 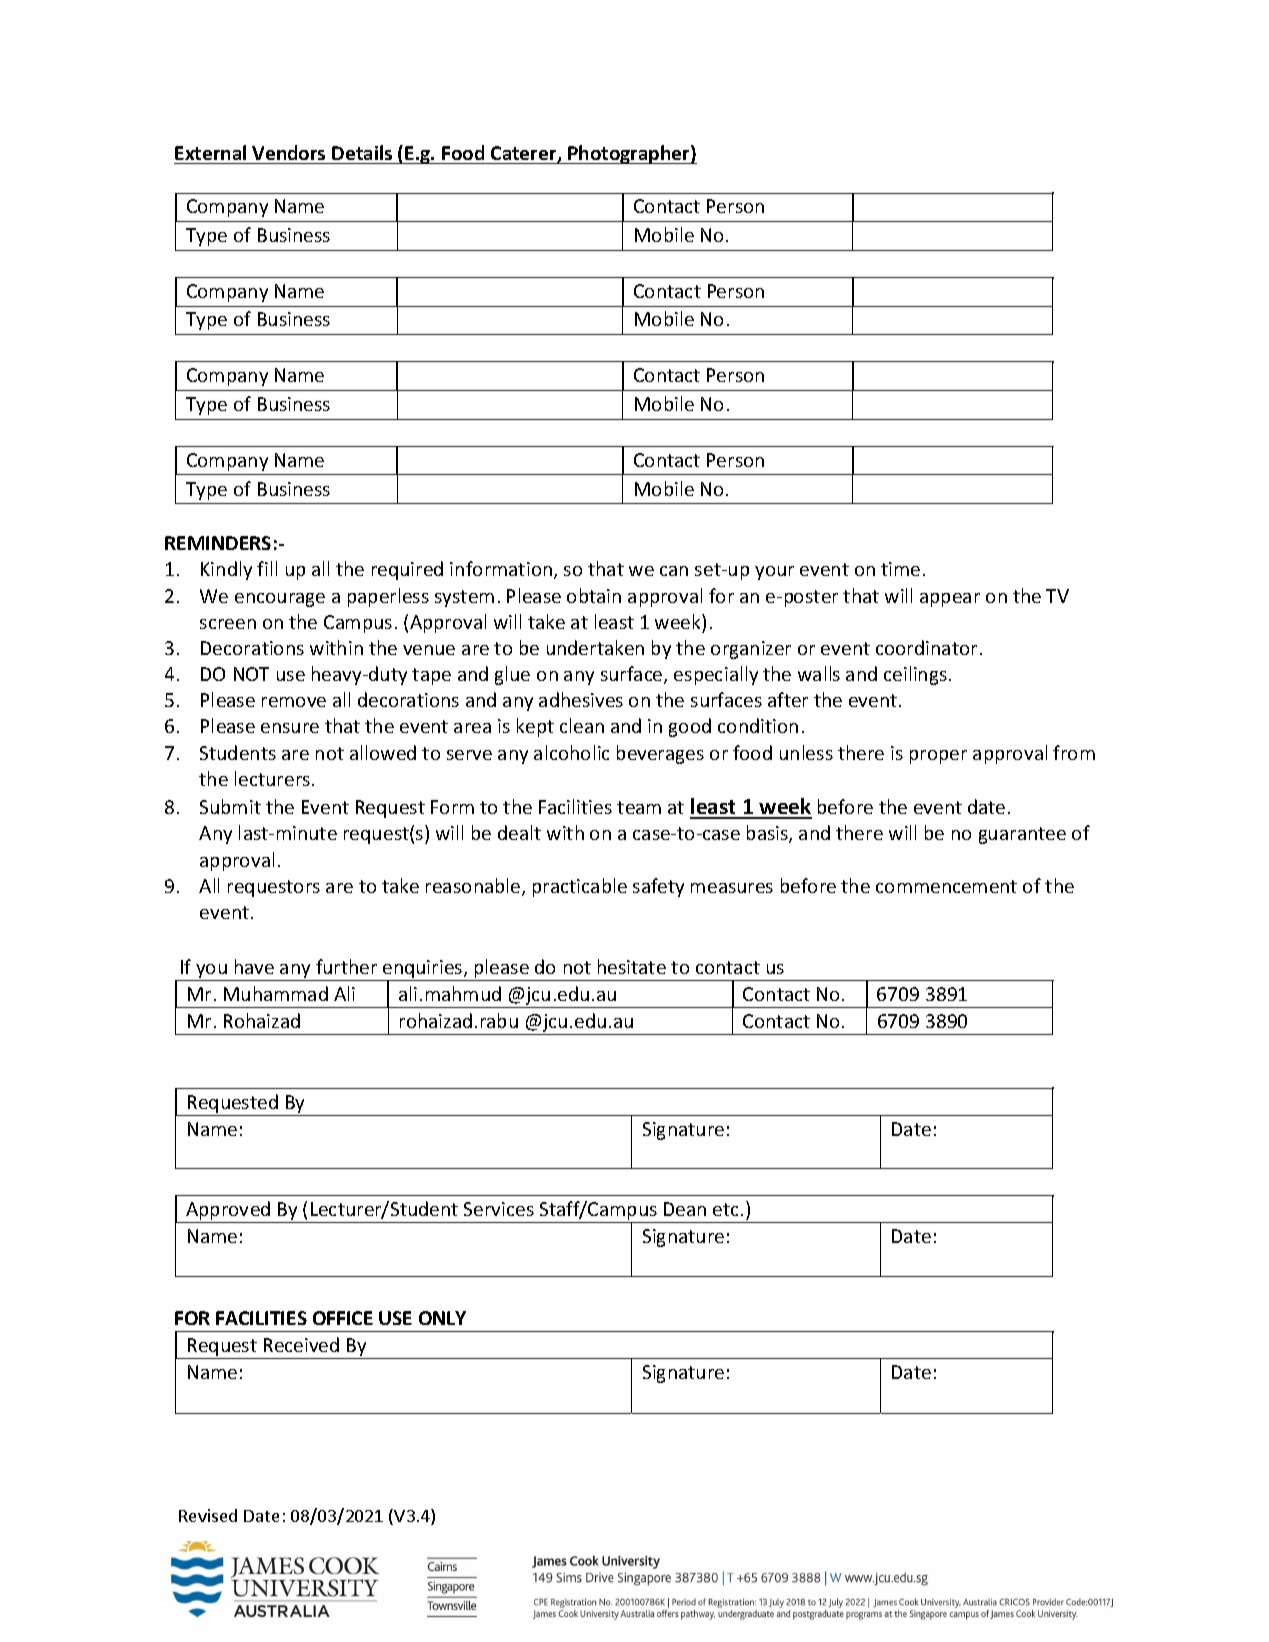 What do you see at coordinates (915, 675) in the document?
I see `ceilings` at bounding box center [915, 675].
